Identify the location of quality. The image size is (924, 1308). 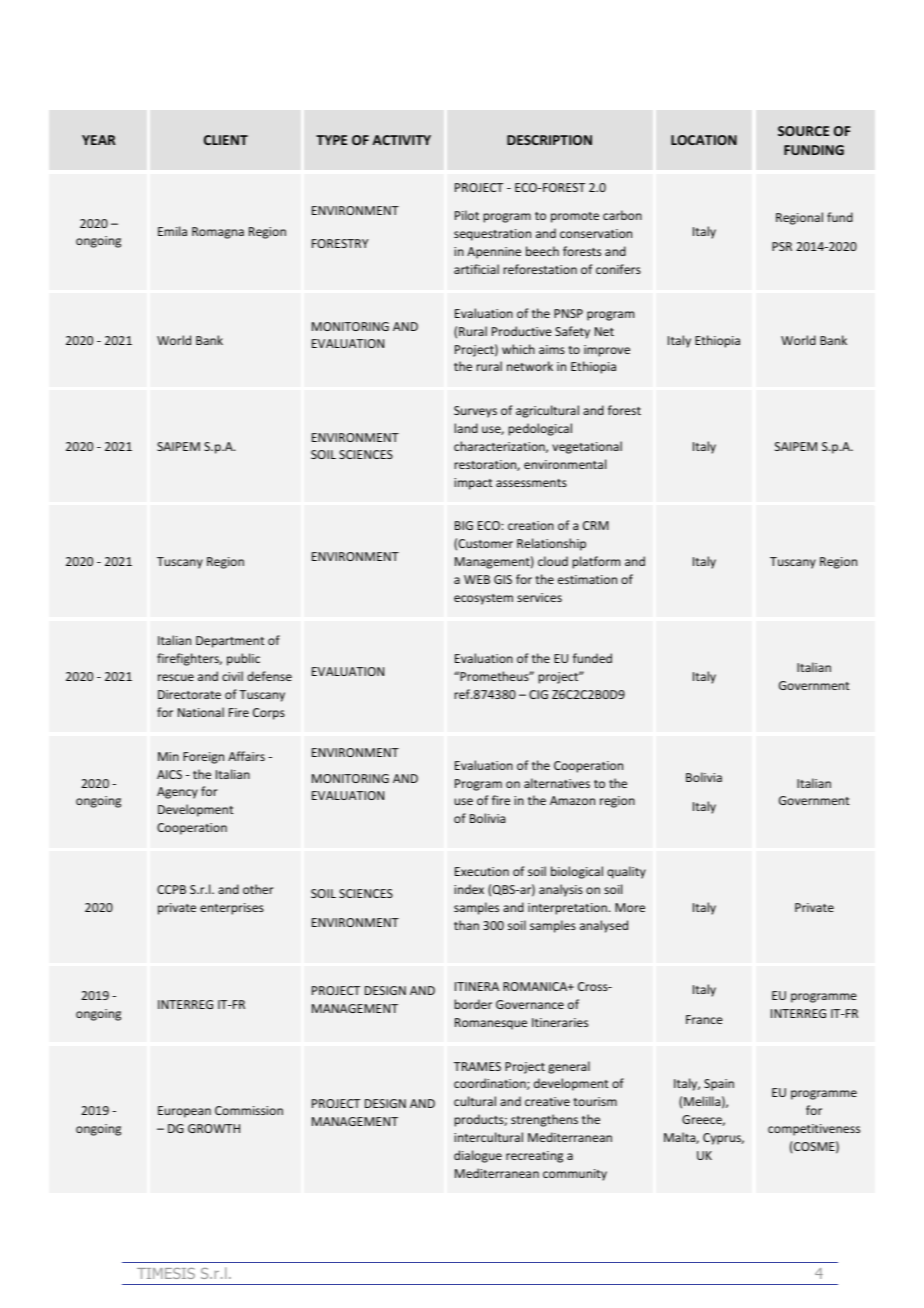
(626, 872).
